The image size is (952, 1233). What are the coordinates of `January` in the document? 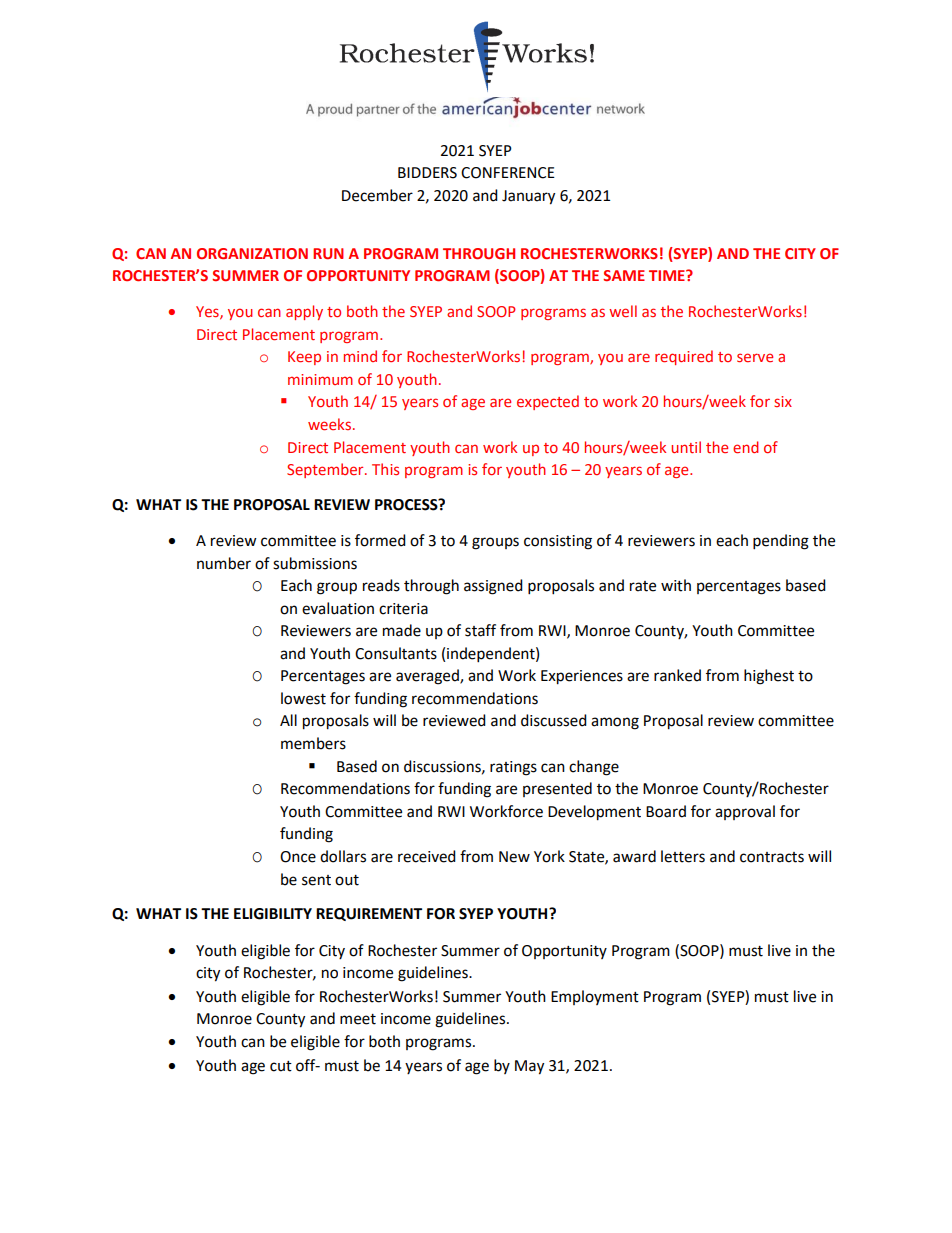 It's located at (528, 197).
